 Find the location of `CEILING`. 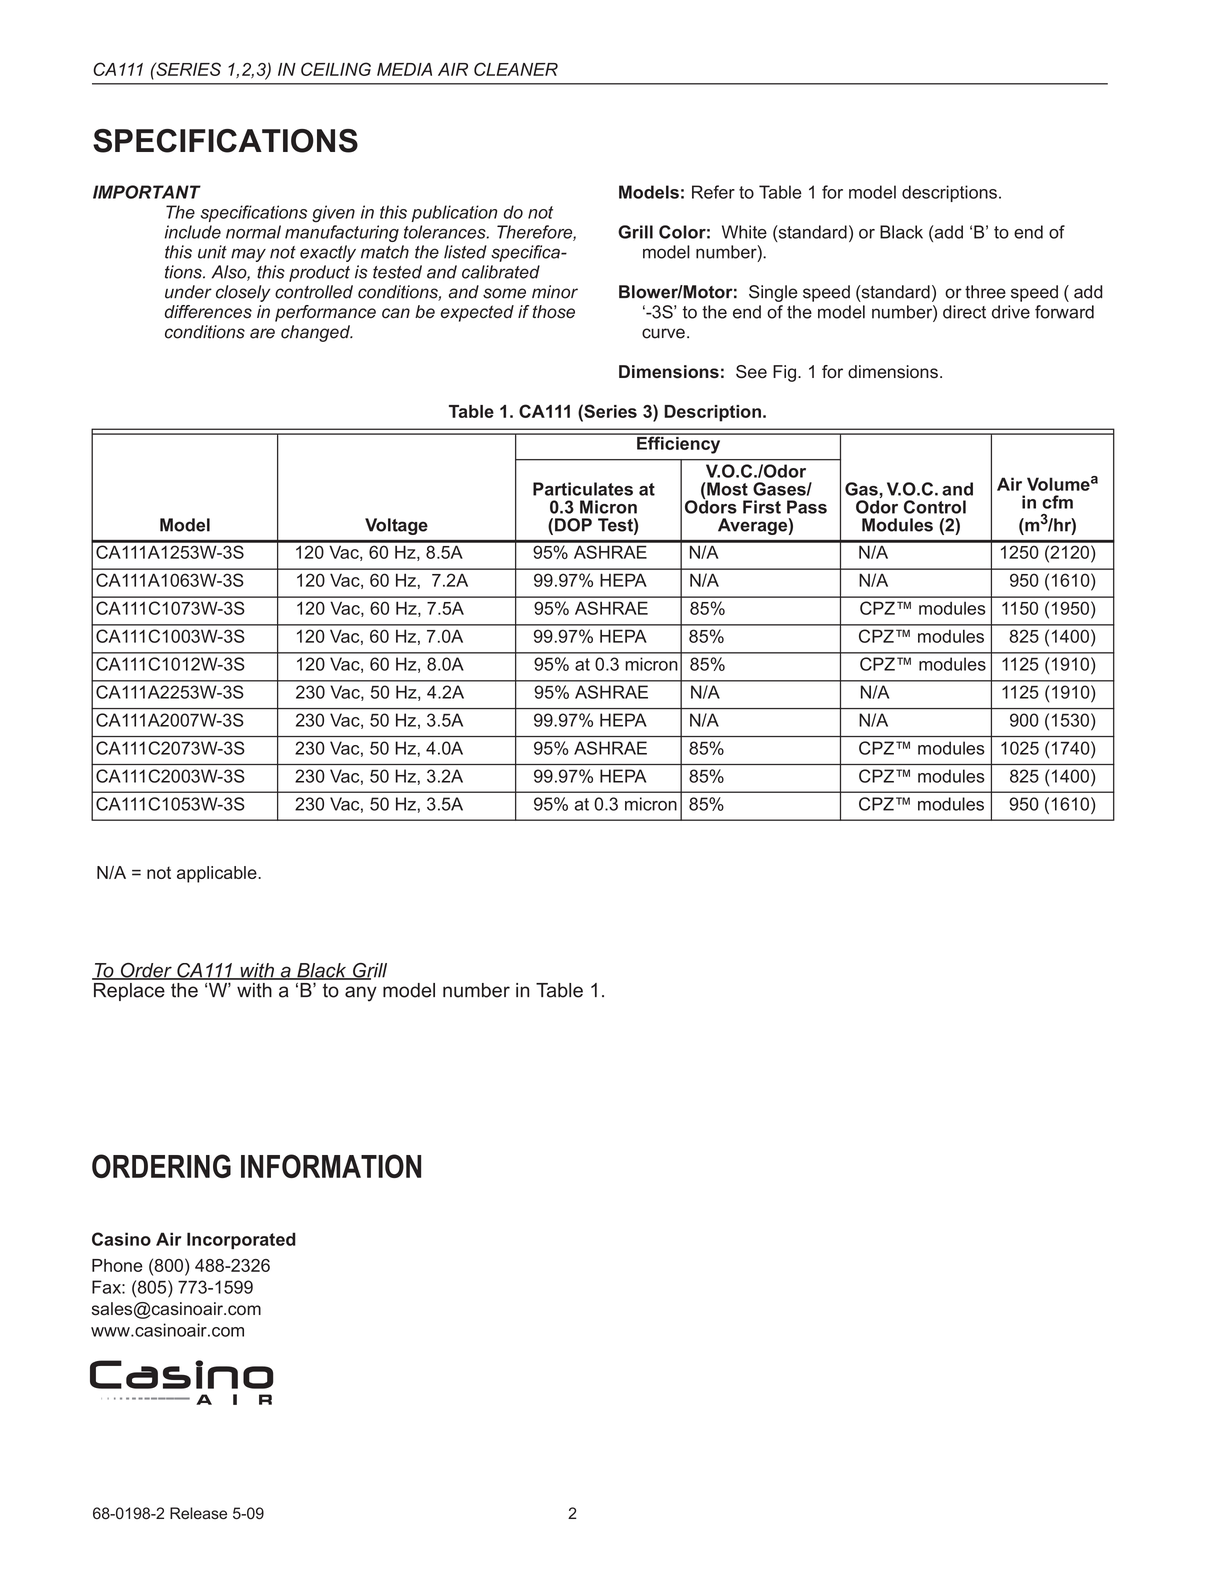

CEILING is located at coordinates (336, 69).
